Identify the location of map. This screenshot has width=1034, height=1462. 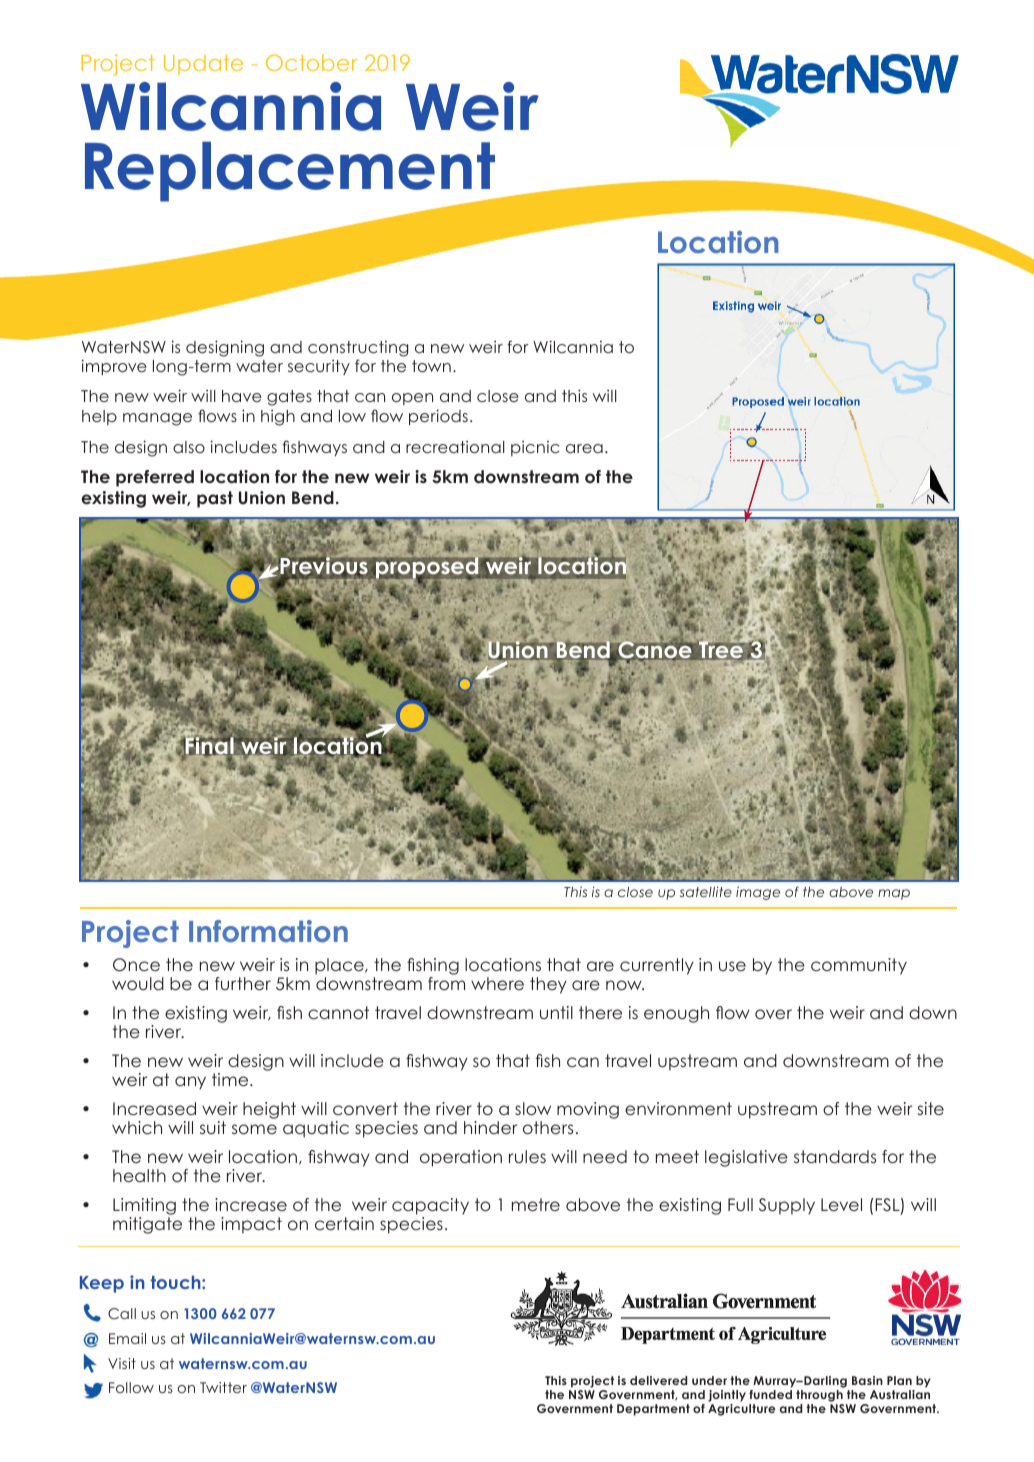
(894, 894).
